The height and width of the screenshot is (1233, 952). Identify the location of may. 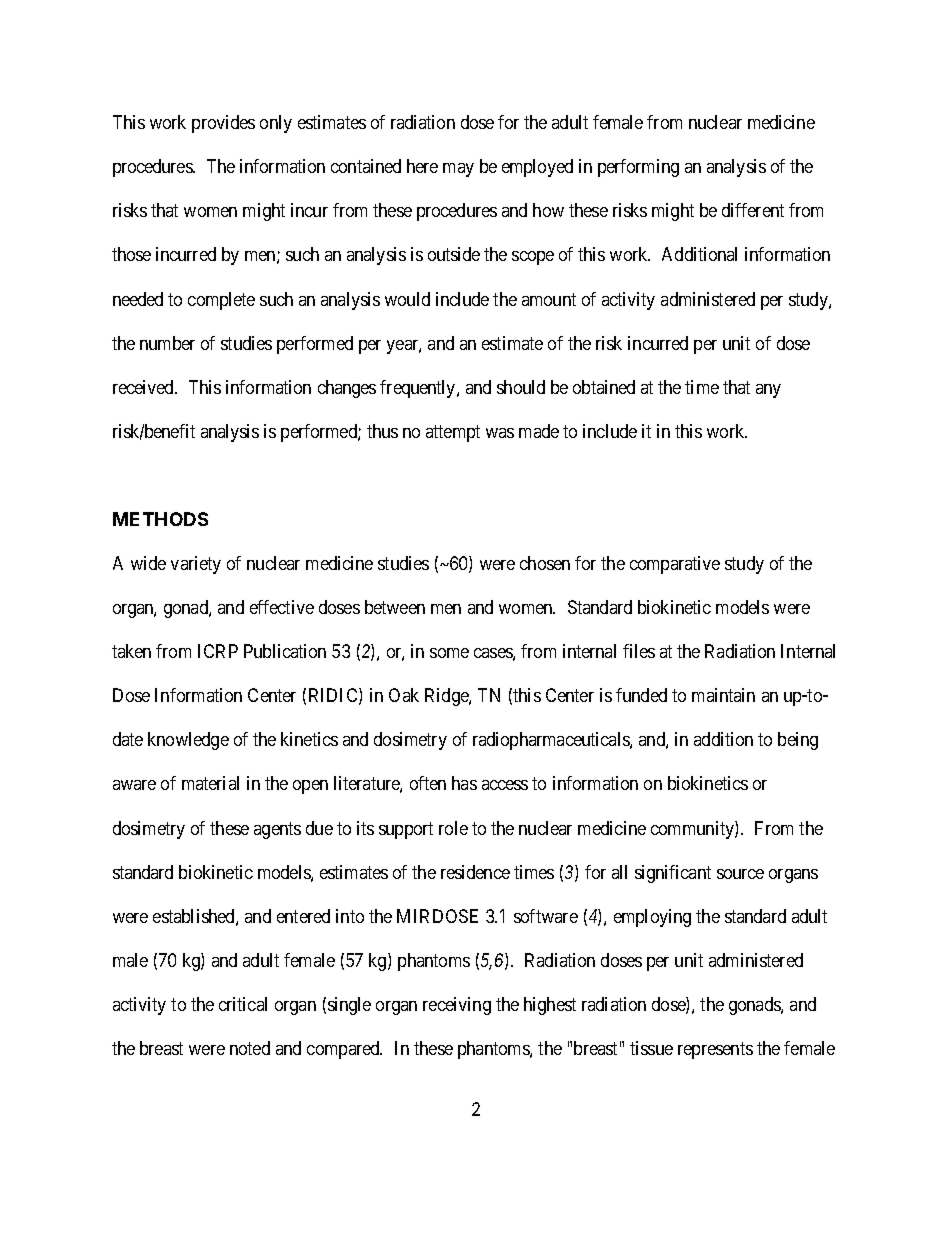
(458, 170).
